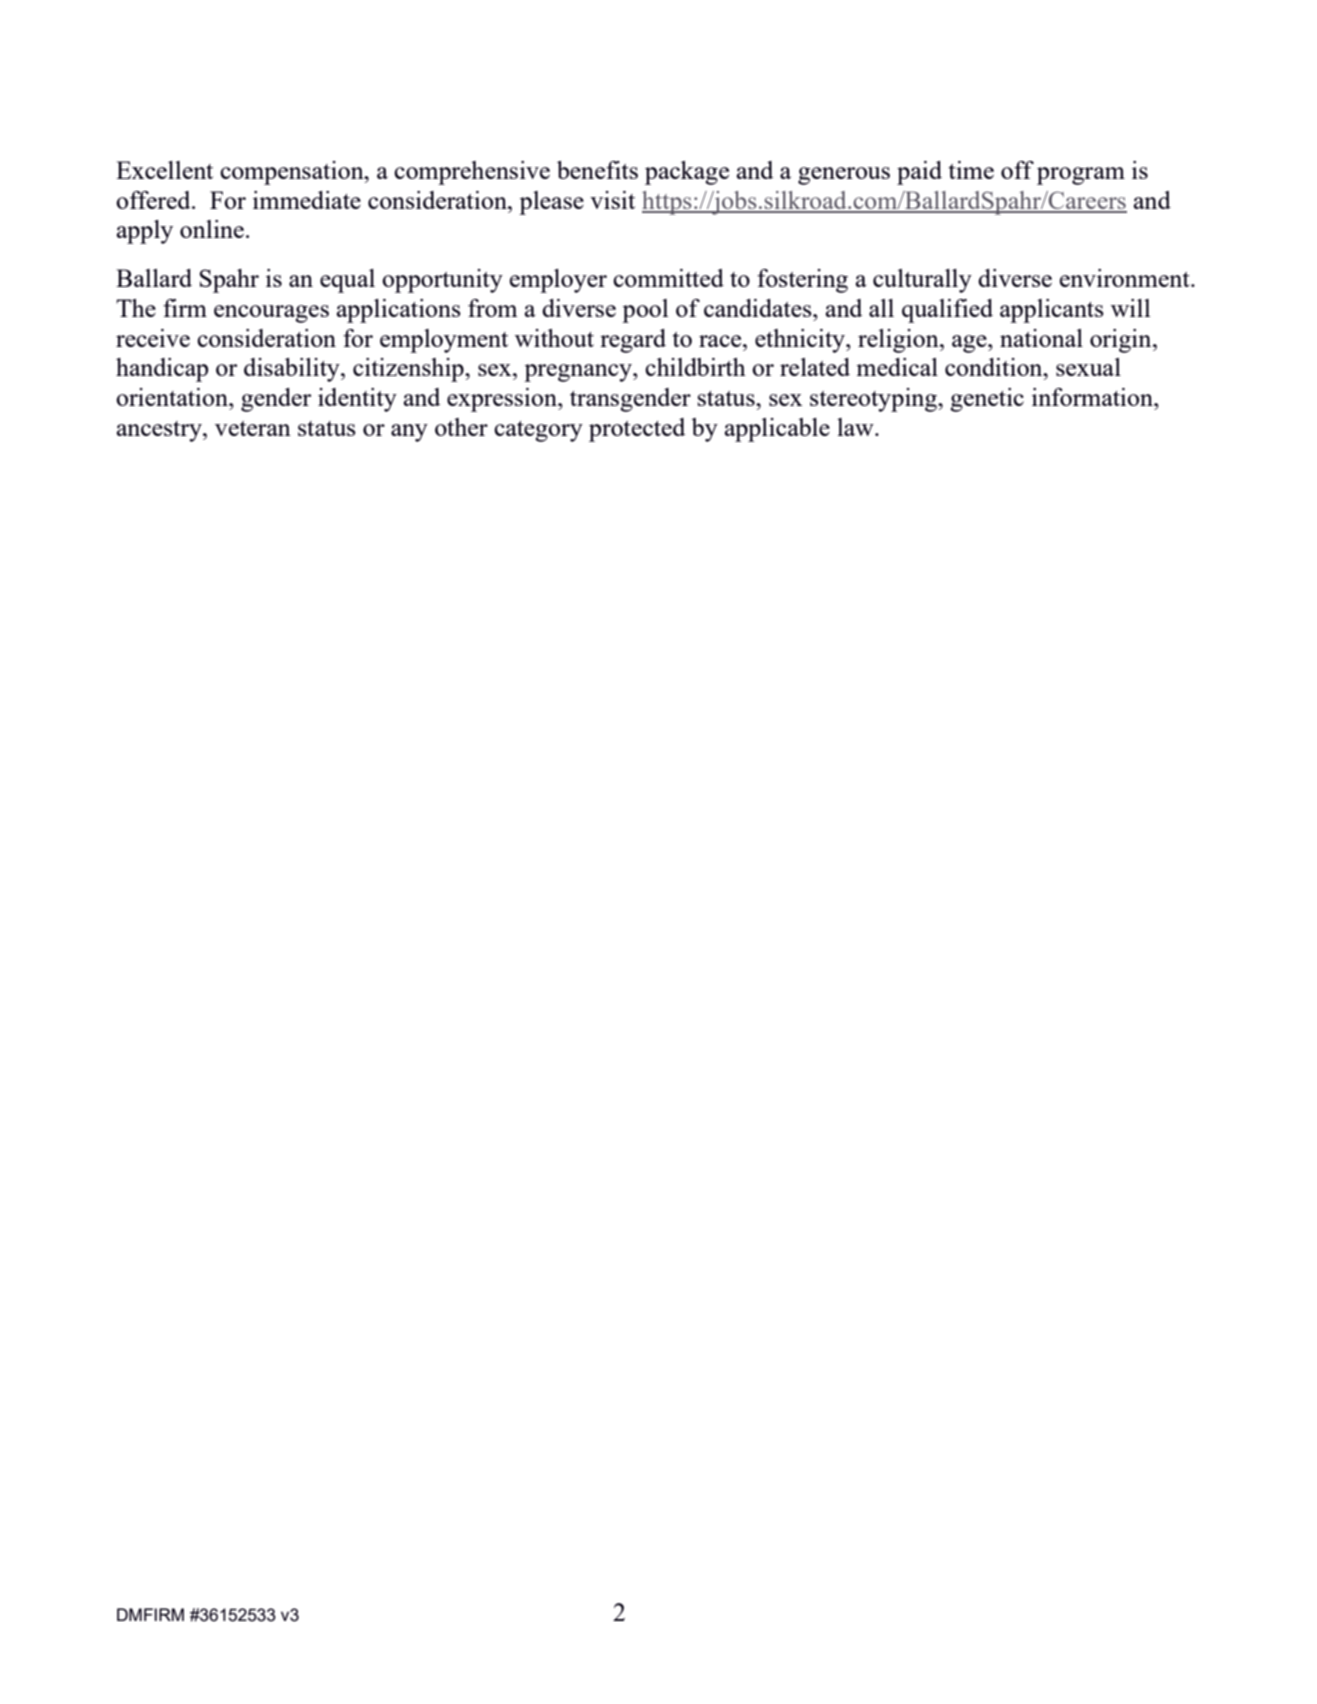 This screenshot has width=1317, height=1704. What do you see at coordinates (645, 311) in the screenshot?
I see `pool` at bounding box center [645, 311].
